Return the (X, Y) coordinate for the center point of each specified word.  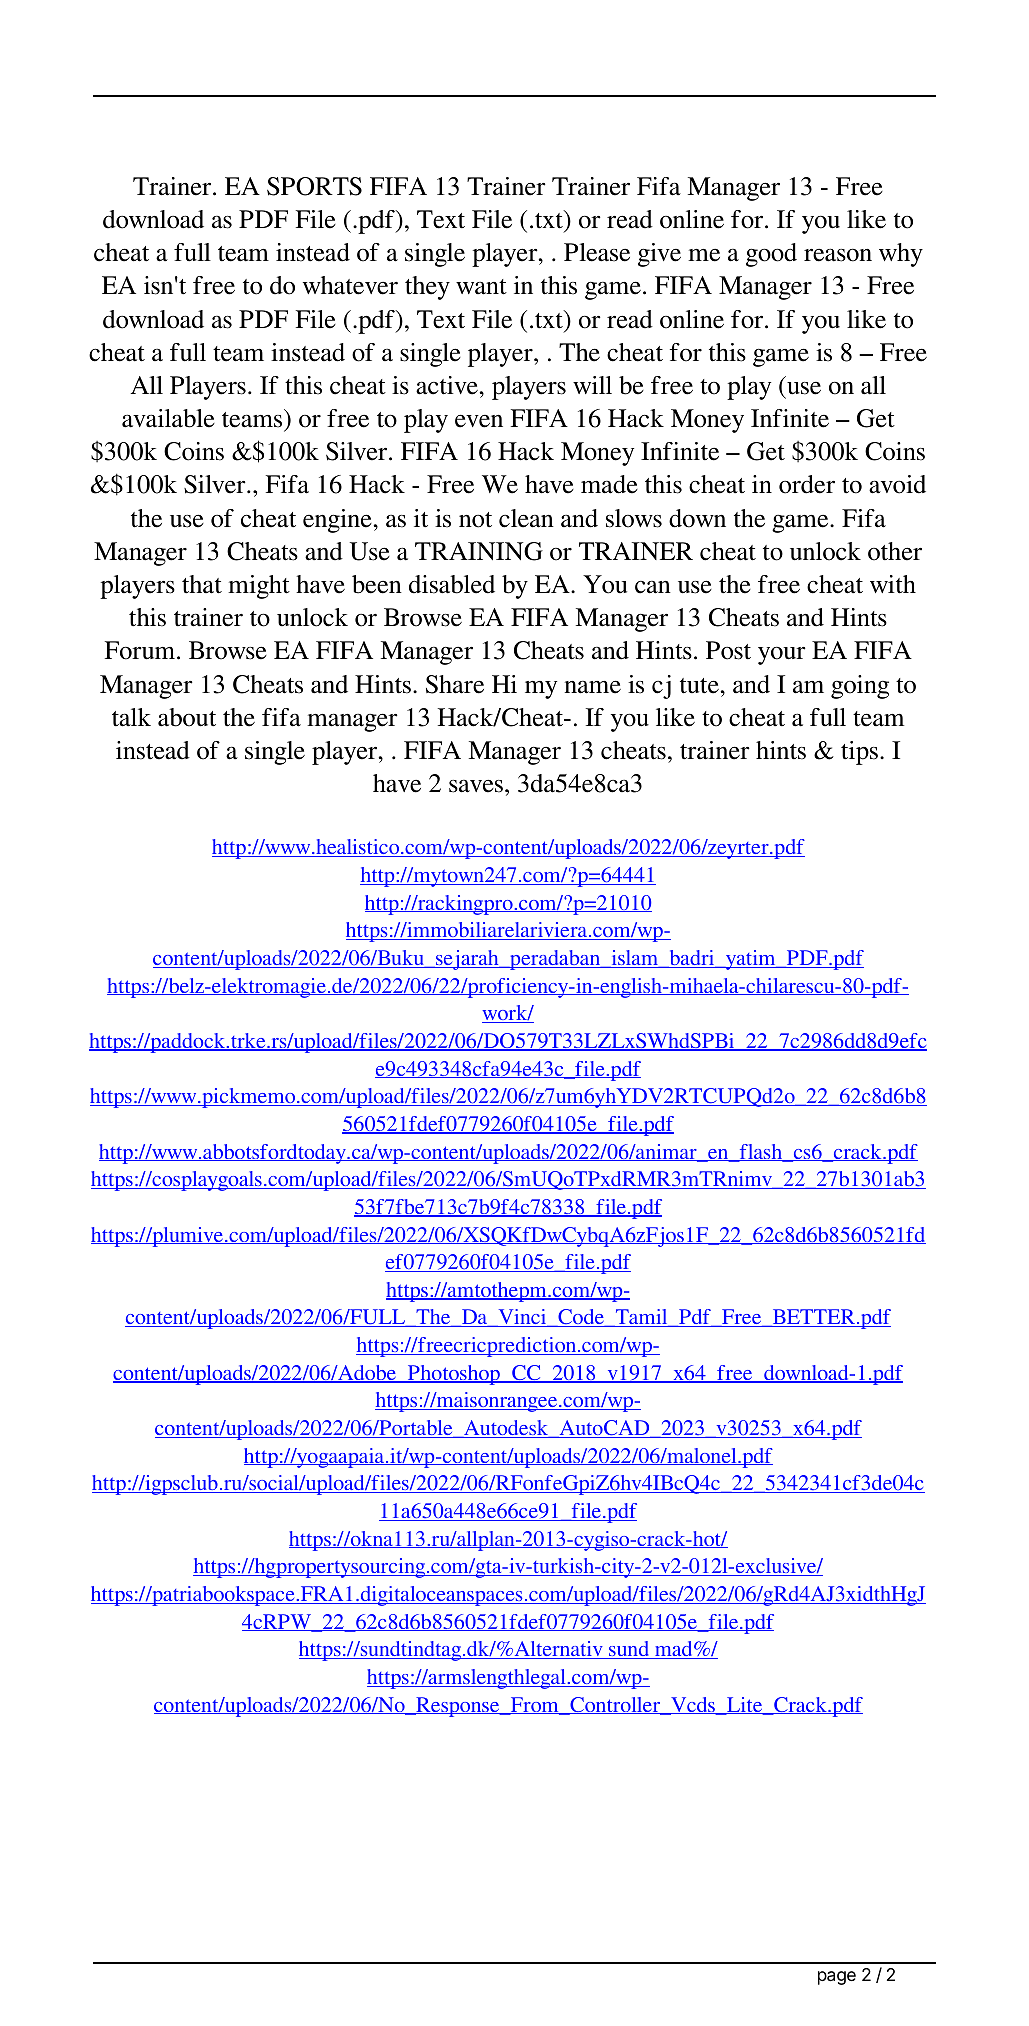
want (481, 287)
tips (859, 753)
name (593, 687)
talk (131, 717)
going (860, 687)
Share (455, 684)
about (187, 717)
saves (476, 786)
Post (728, 650)
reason (838, 255)
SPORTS (314, 186)
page (837, 1978)
